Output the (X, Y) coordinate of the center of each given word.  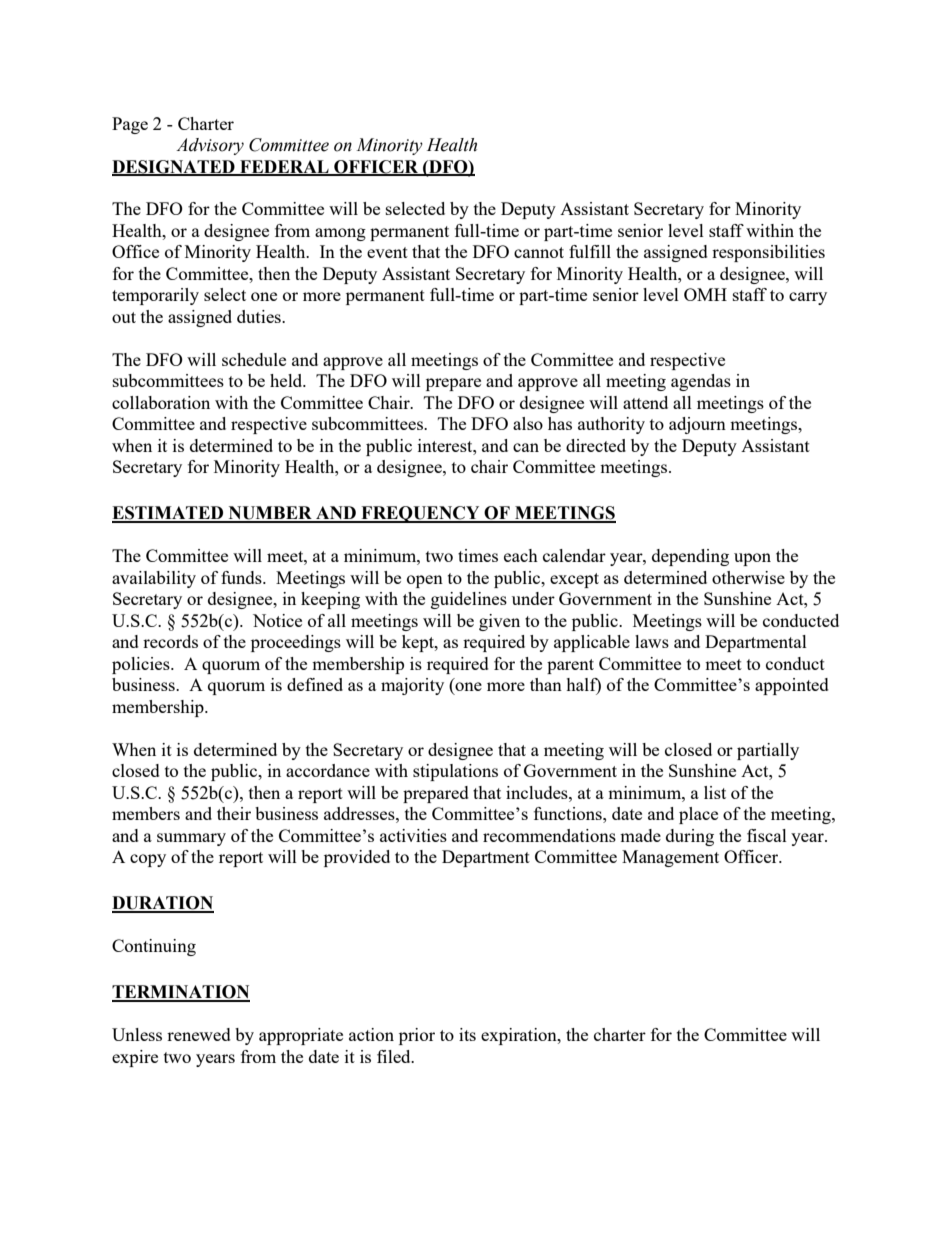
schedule (254, 359)
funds (242, 577)
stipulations (455, 772)
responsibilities (768, 253)
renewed (199, 1034)
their (234, 813)
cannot (539, 252)
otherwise (748, 577)
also (528, 423)
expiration (520, 1036)
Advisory (210, 146)
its (467, 1034)
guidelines (469, 600)
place (698, 815)
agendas (701, 382)
